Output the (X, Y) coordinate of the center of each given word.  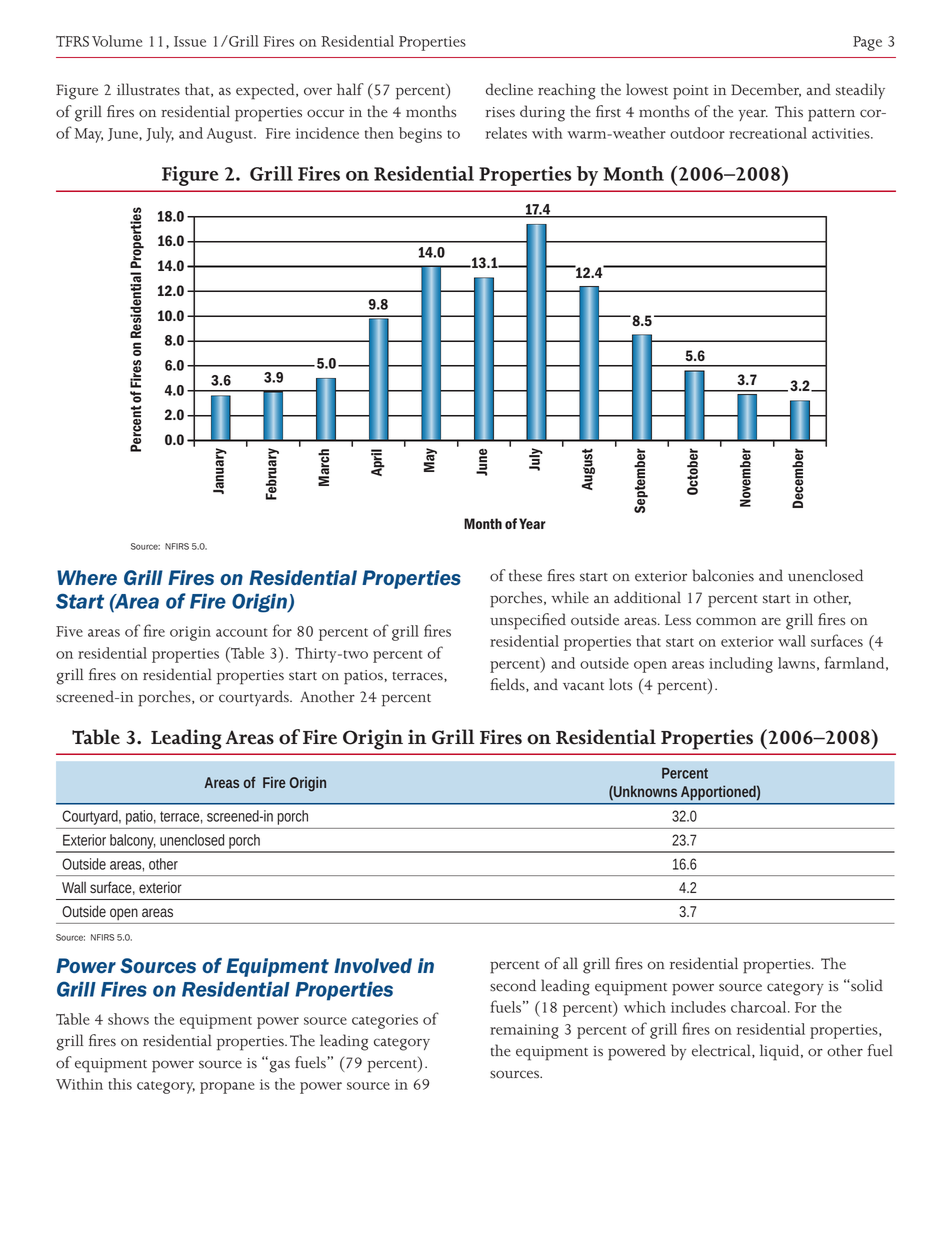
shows (128, 1019)
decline (509, 89)
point (690, 92)
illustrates (148, 89)
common (726, 621)
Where (87, 578)
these (525, 575)
